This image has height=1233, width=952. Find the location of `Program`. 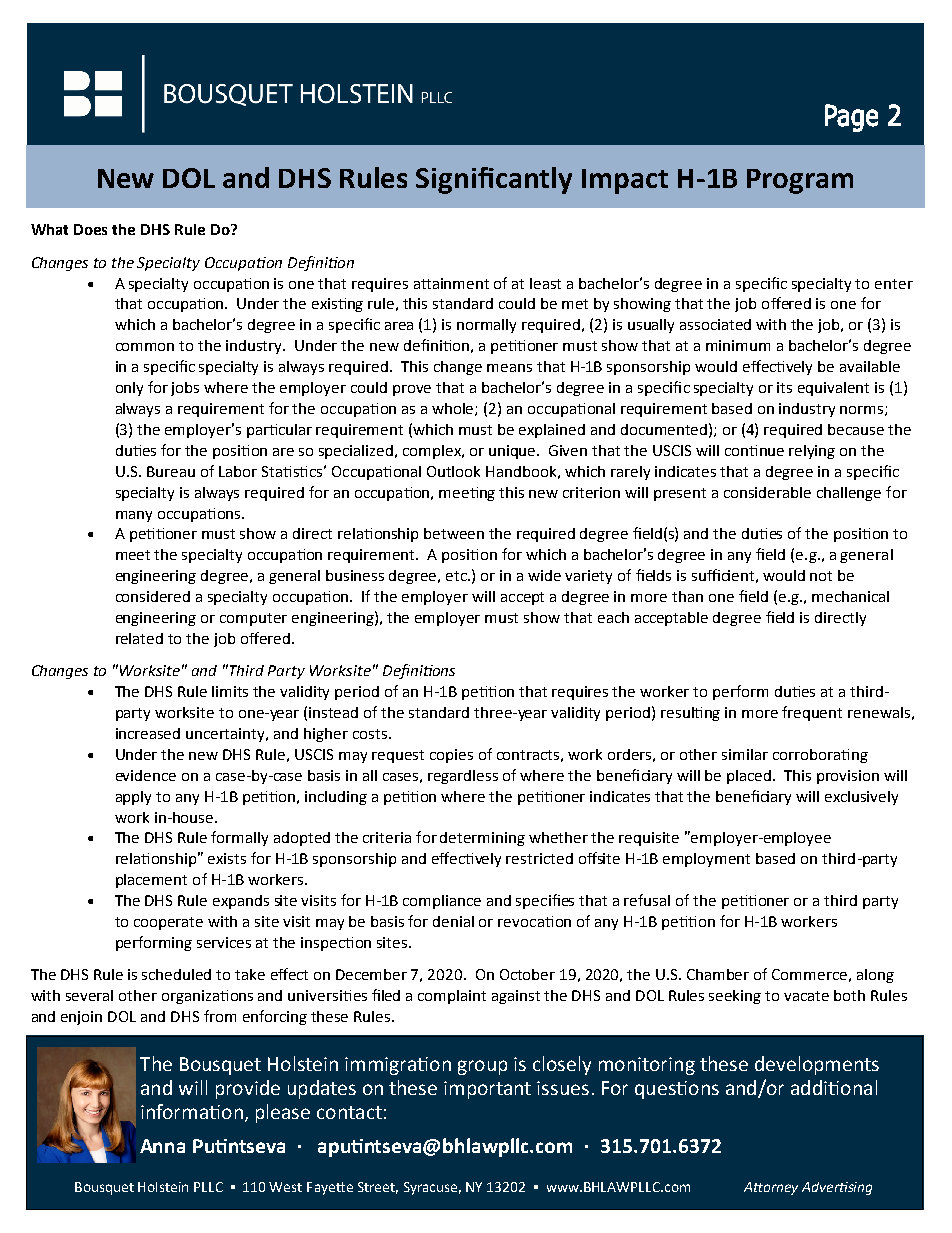

Program is located at coordinates (800, 181).
